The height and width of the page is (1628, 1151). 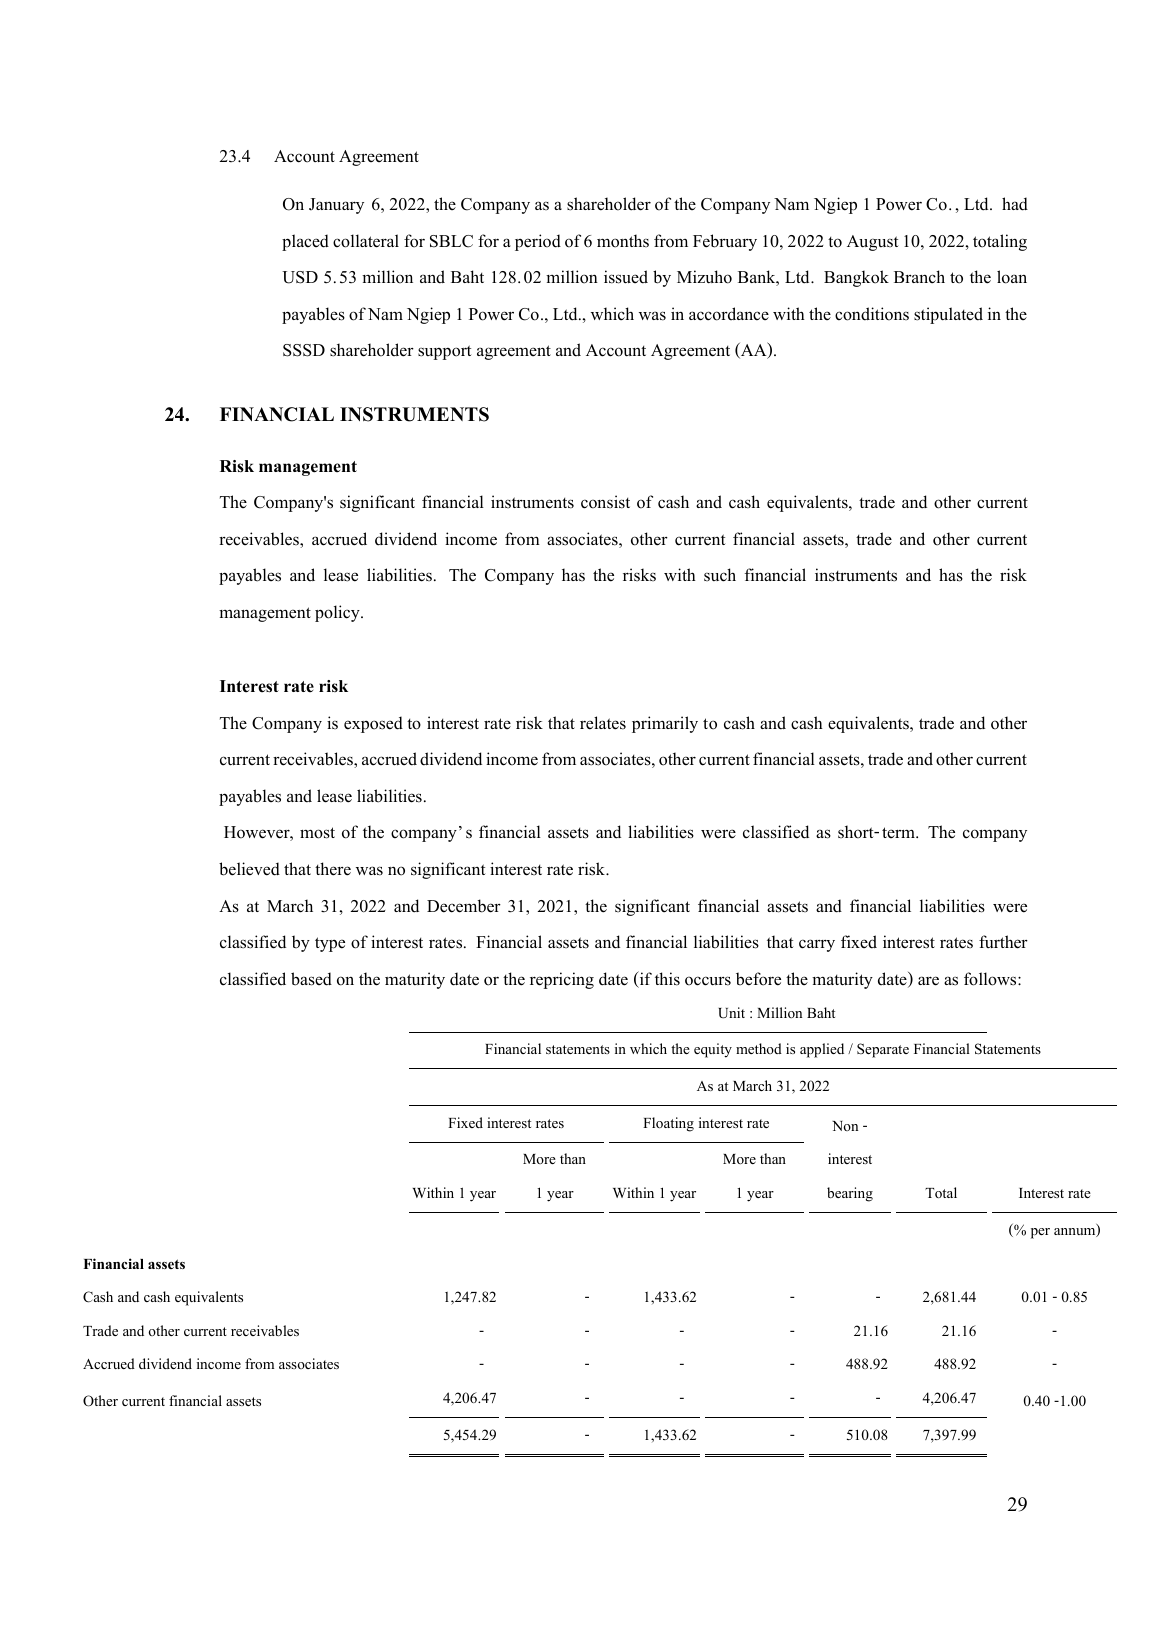 What do you see at coordinates (333, 869) in the page?
I see `there` at bounding box center [333, 869].
